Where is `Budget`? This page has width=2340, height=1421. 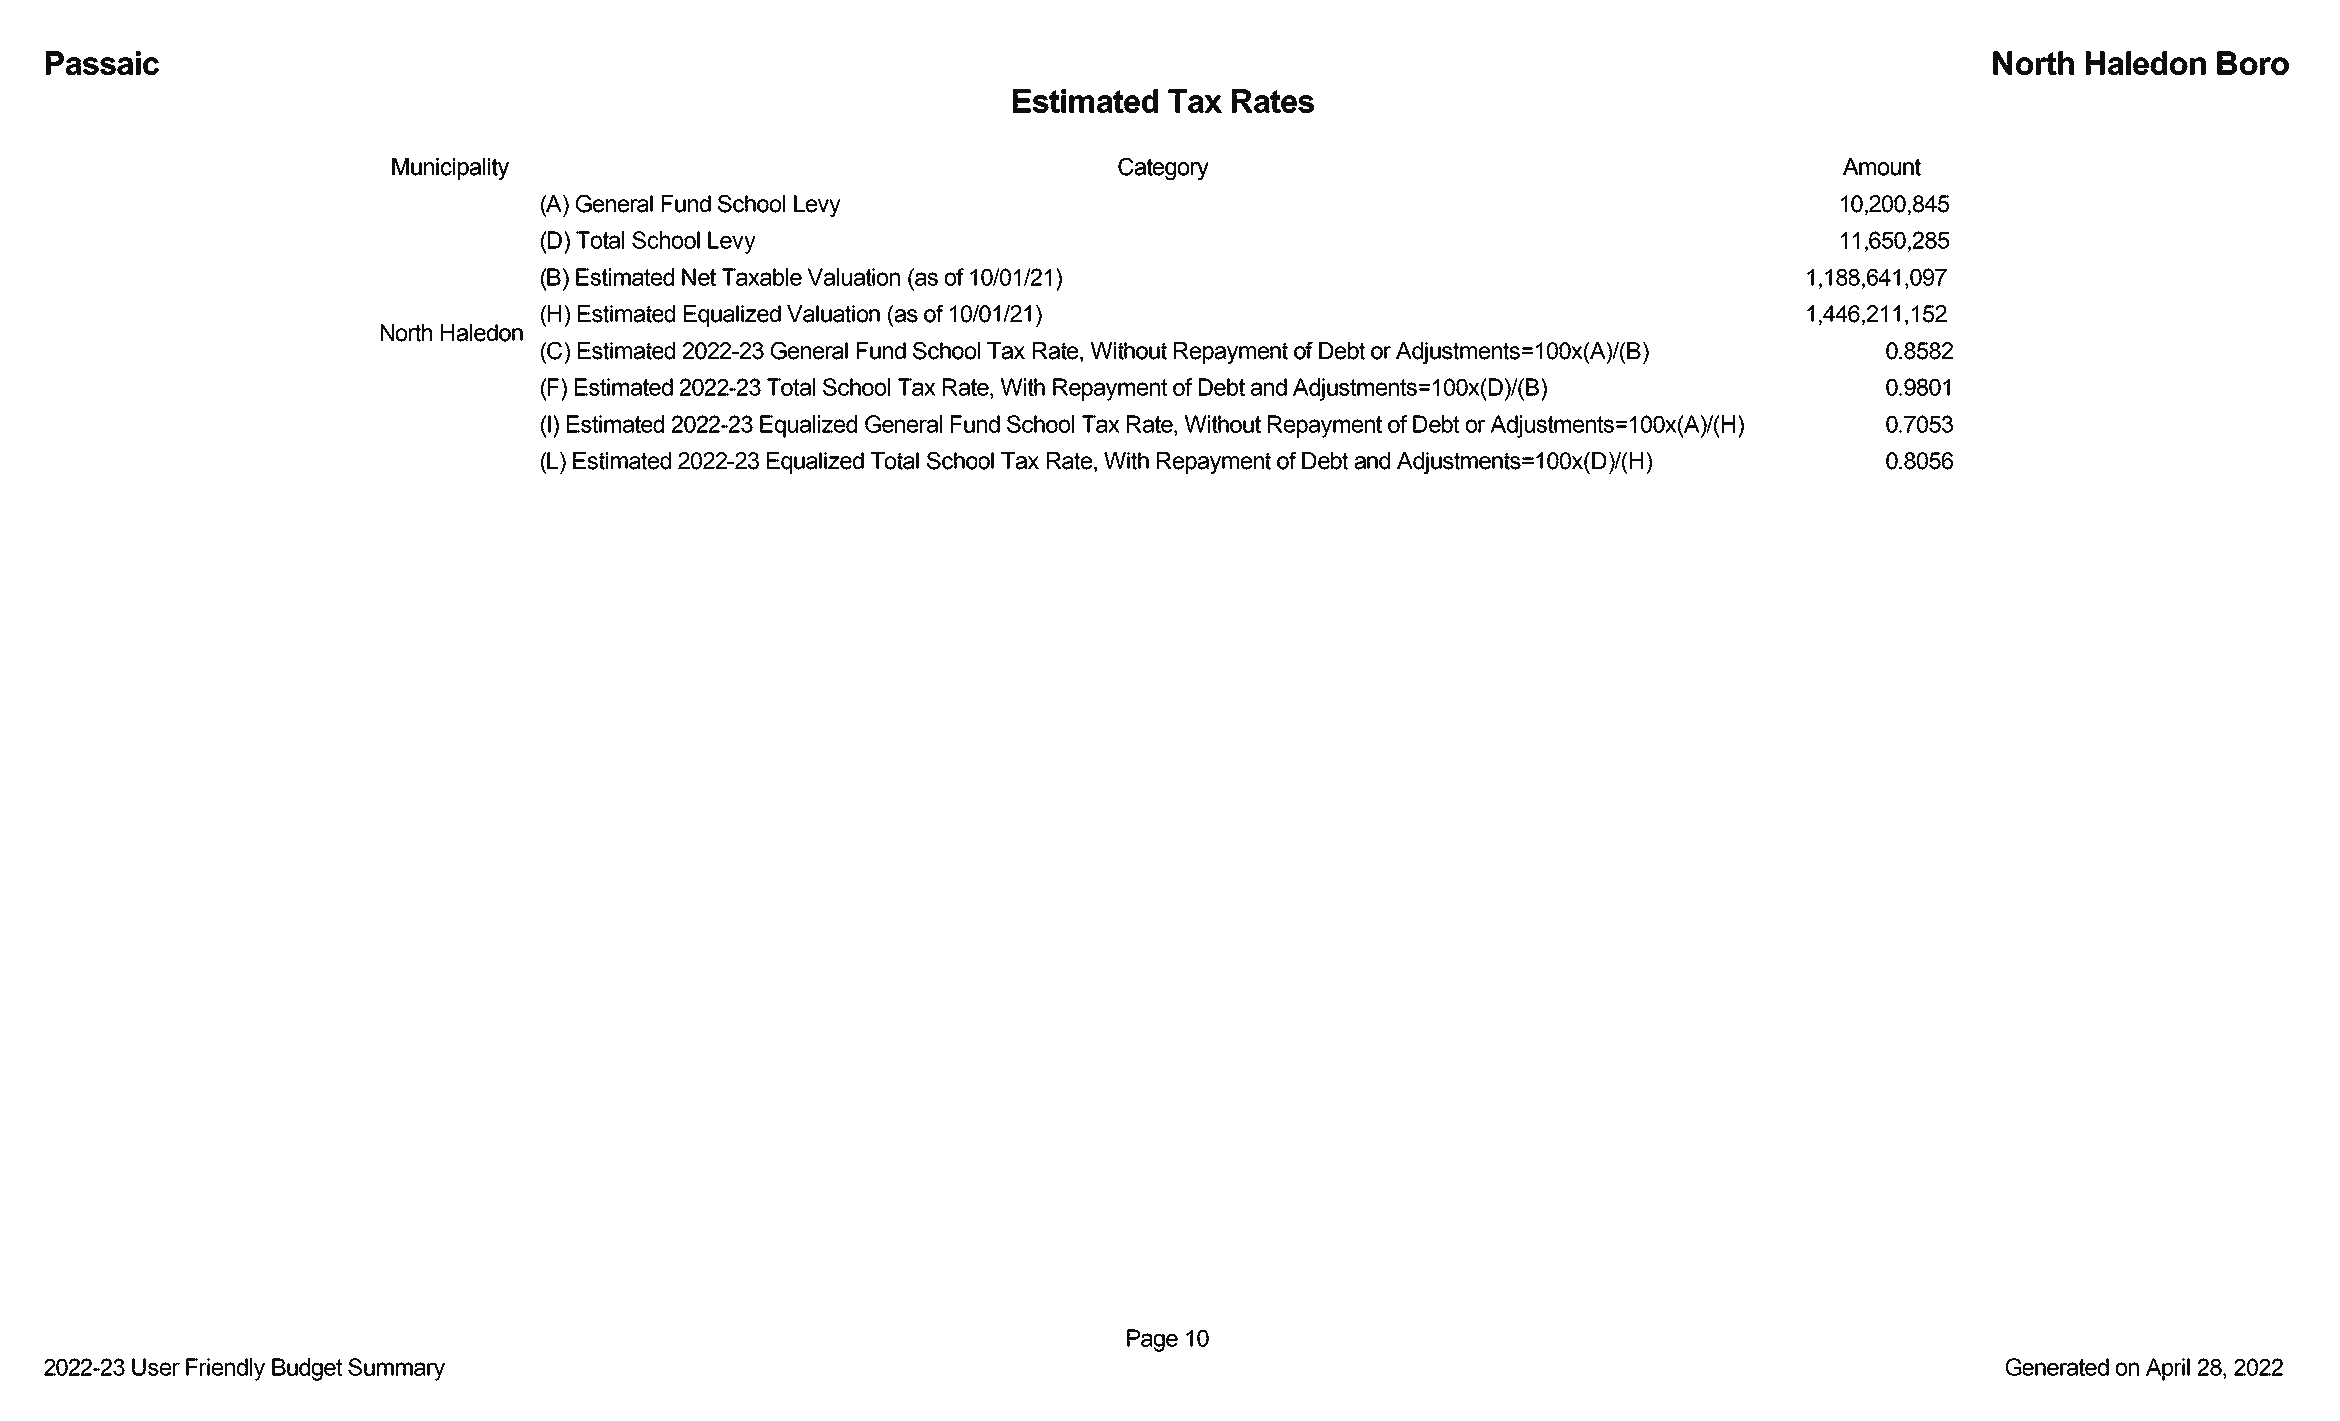 Budget is located at coordinates (307, 1369).
